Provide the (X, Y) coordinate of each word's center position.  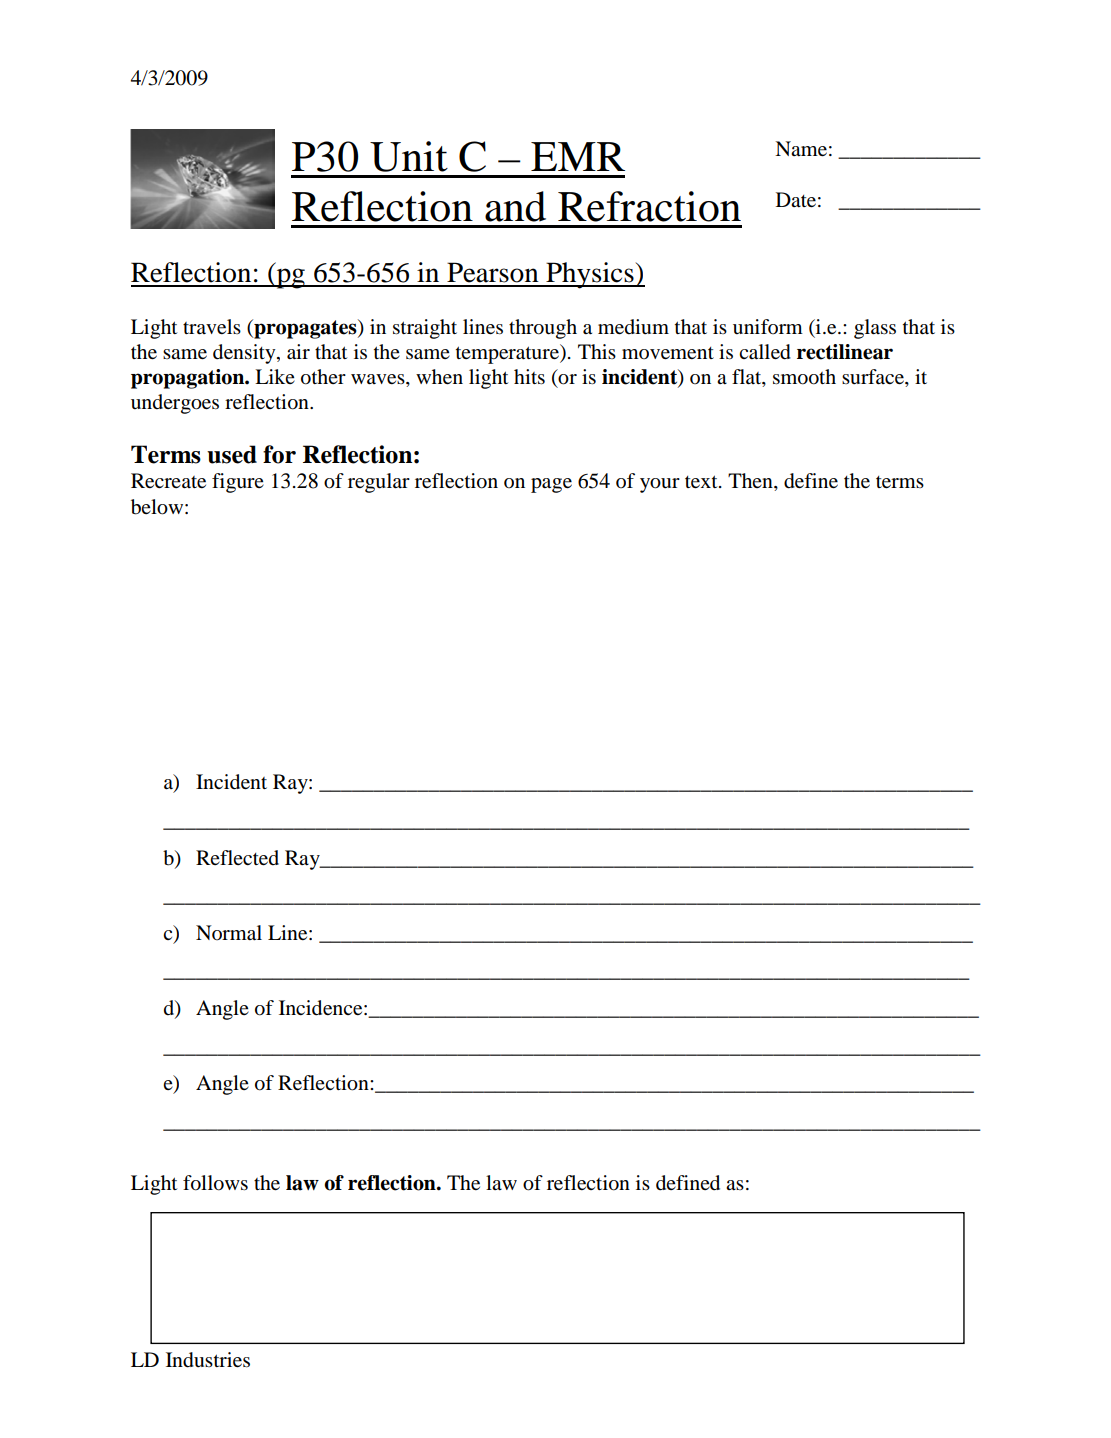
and (515, 206)
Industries (208, 1360)
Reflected (237, 858)
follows (215, 1183)
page (551, 485)
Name (801, 149)
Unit (409, 156)
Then (751, 482)
